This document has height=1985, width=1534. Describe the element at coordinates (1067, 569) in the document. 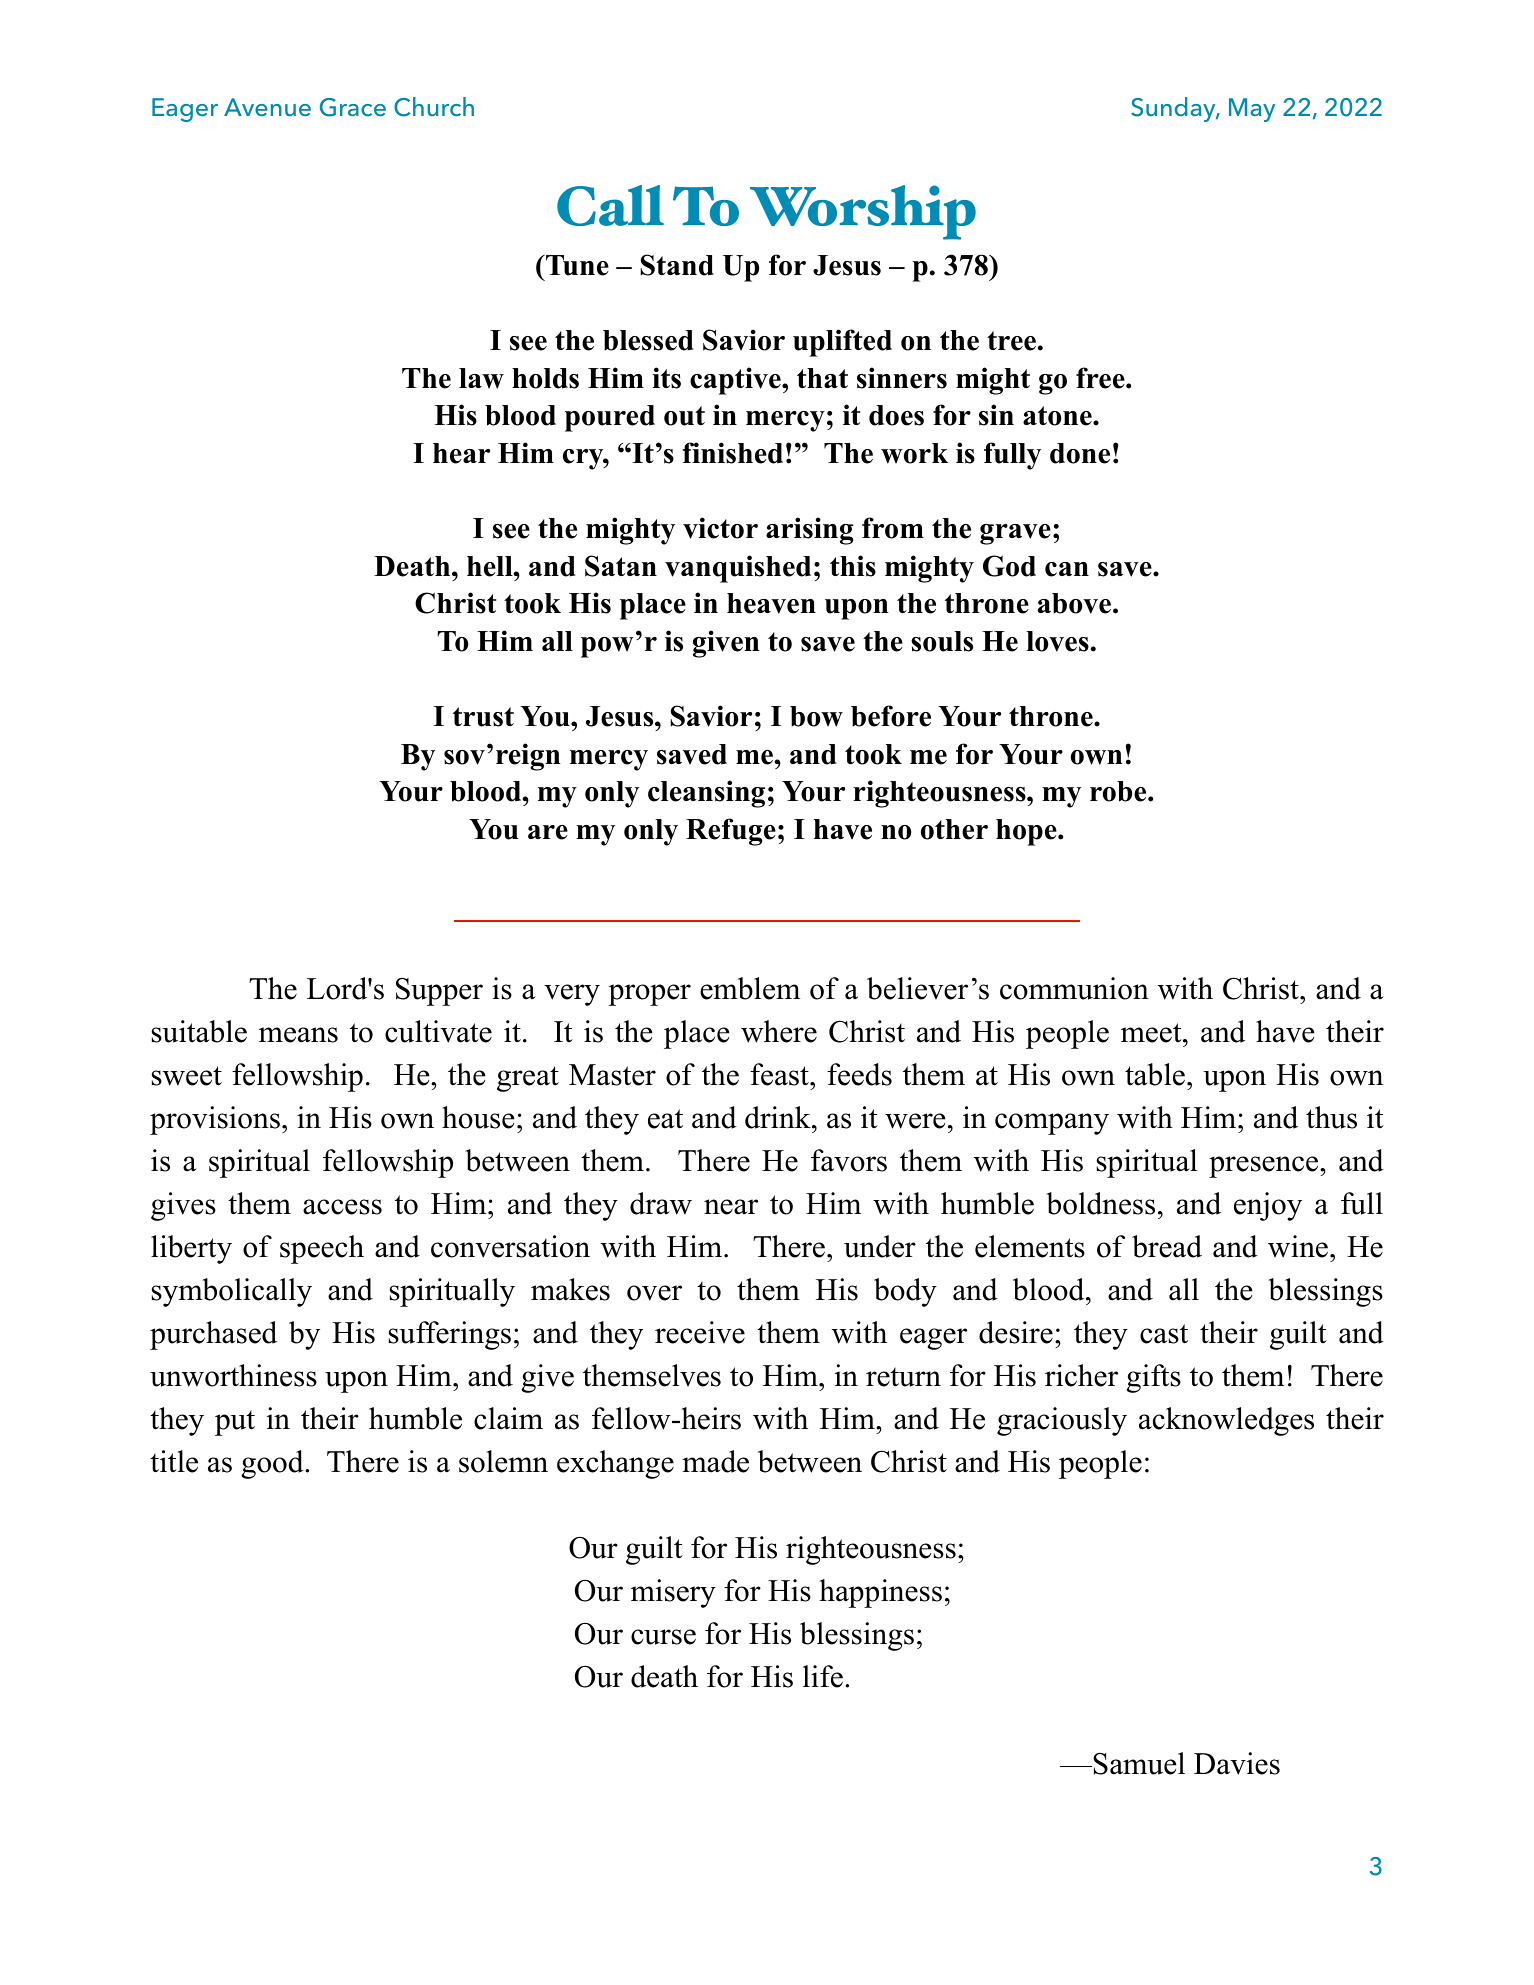

I see `can` at that location.
